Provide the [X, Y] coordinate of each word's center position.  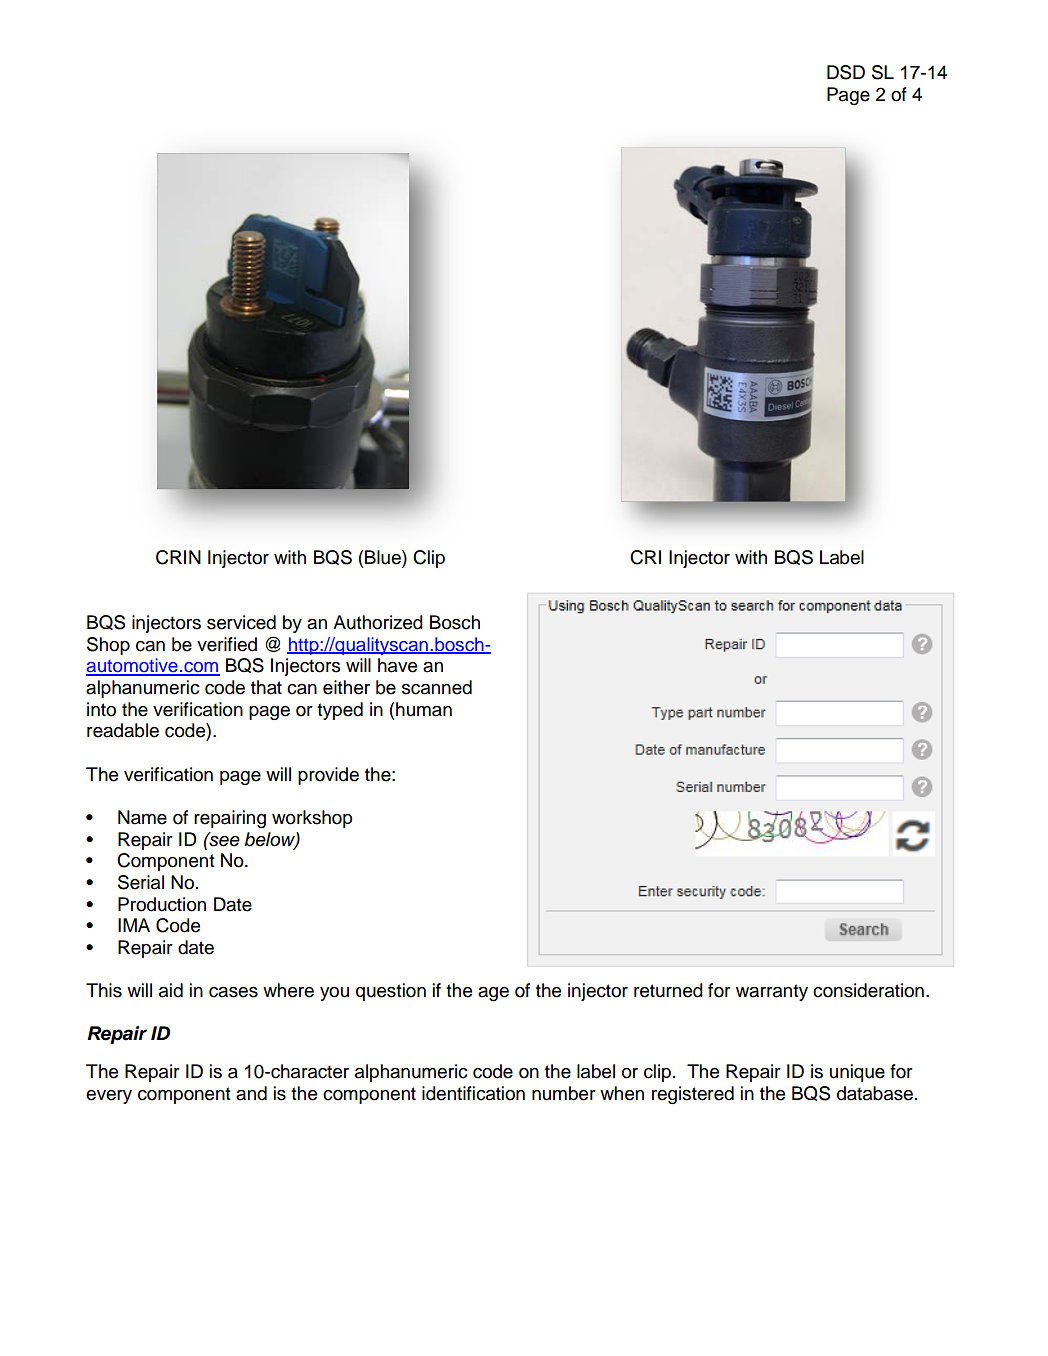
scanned [437, 687]
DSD [846, 72]
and [251, 1093]
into [101, 709]
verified [227, 644]
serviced [241, 622]
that [266, 687]
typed [340, 711]
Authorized [378, 622]
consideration [868, 990]
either [346, 687]
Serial [141, 882]
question [391, 992]
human [424, 709]
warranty [772, 992]
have [397, 665]
